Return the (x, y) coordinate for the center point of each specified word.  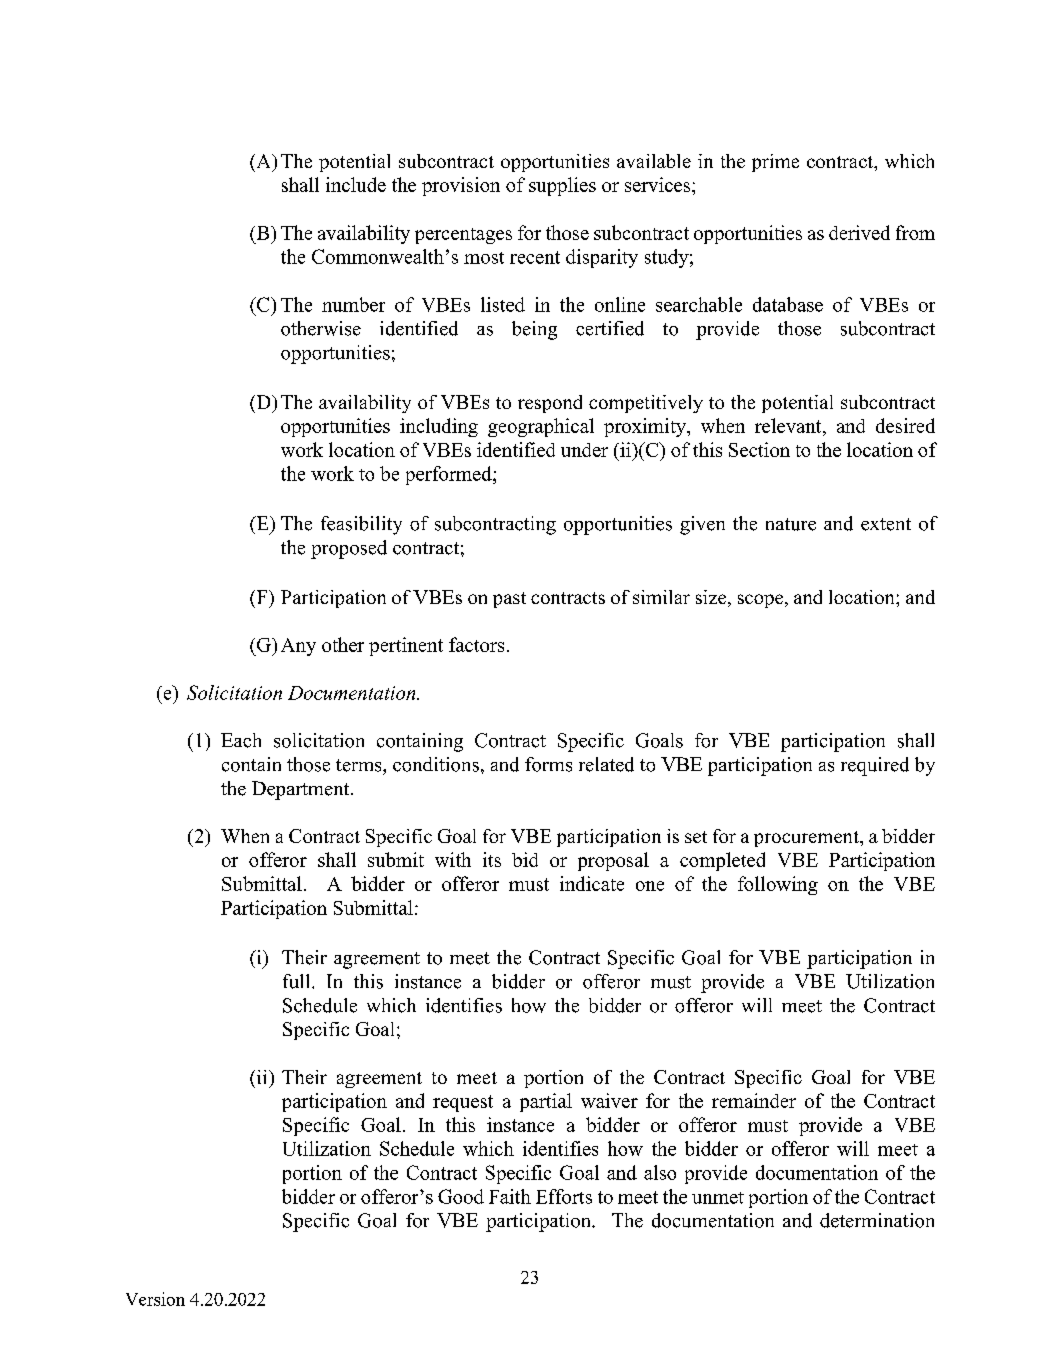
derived (859, 232)
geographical (541, 427)
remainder (754, 1100)
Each (241, 740)
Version (155, 1299)
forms (548, 764)
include (356, 184)
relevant (789, 427)
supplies (562, 186)
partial (546, 1102)
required (875, 766)
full (298, 981)
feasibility (361, 525)
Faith (510, 1196)
